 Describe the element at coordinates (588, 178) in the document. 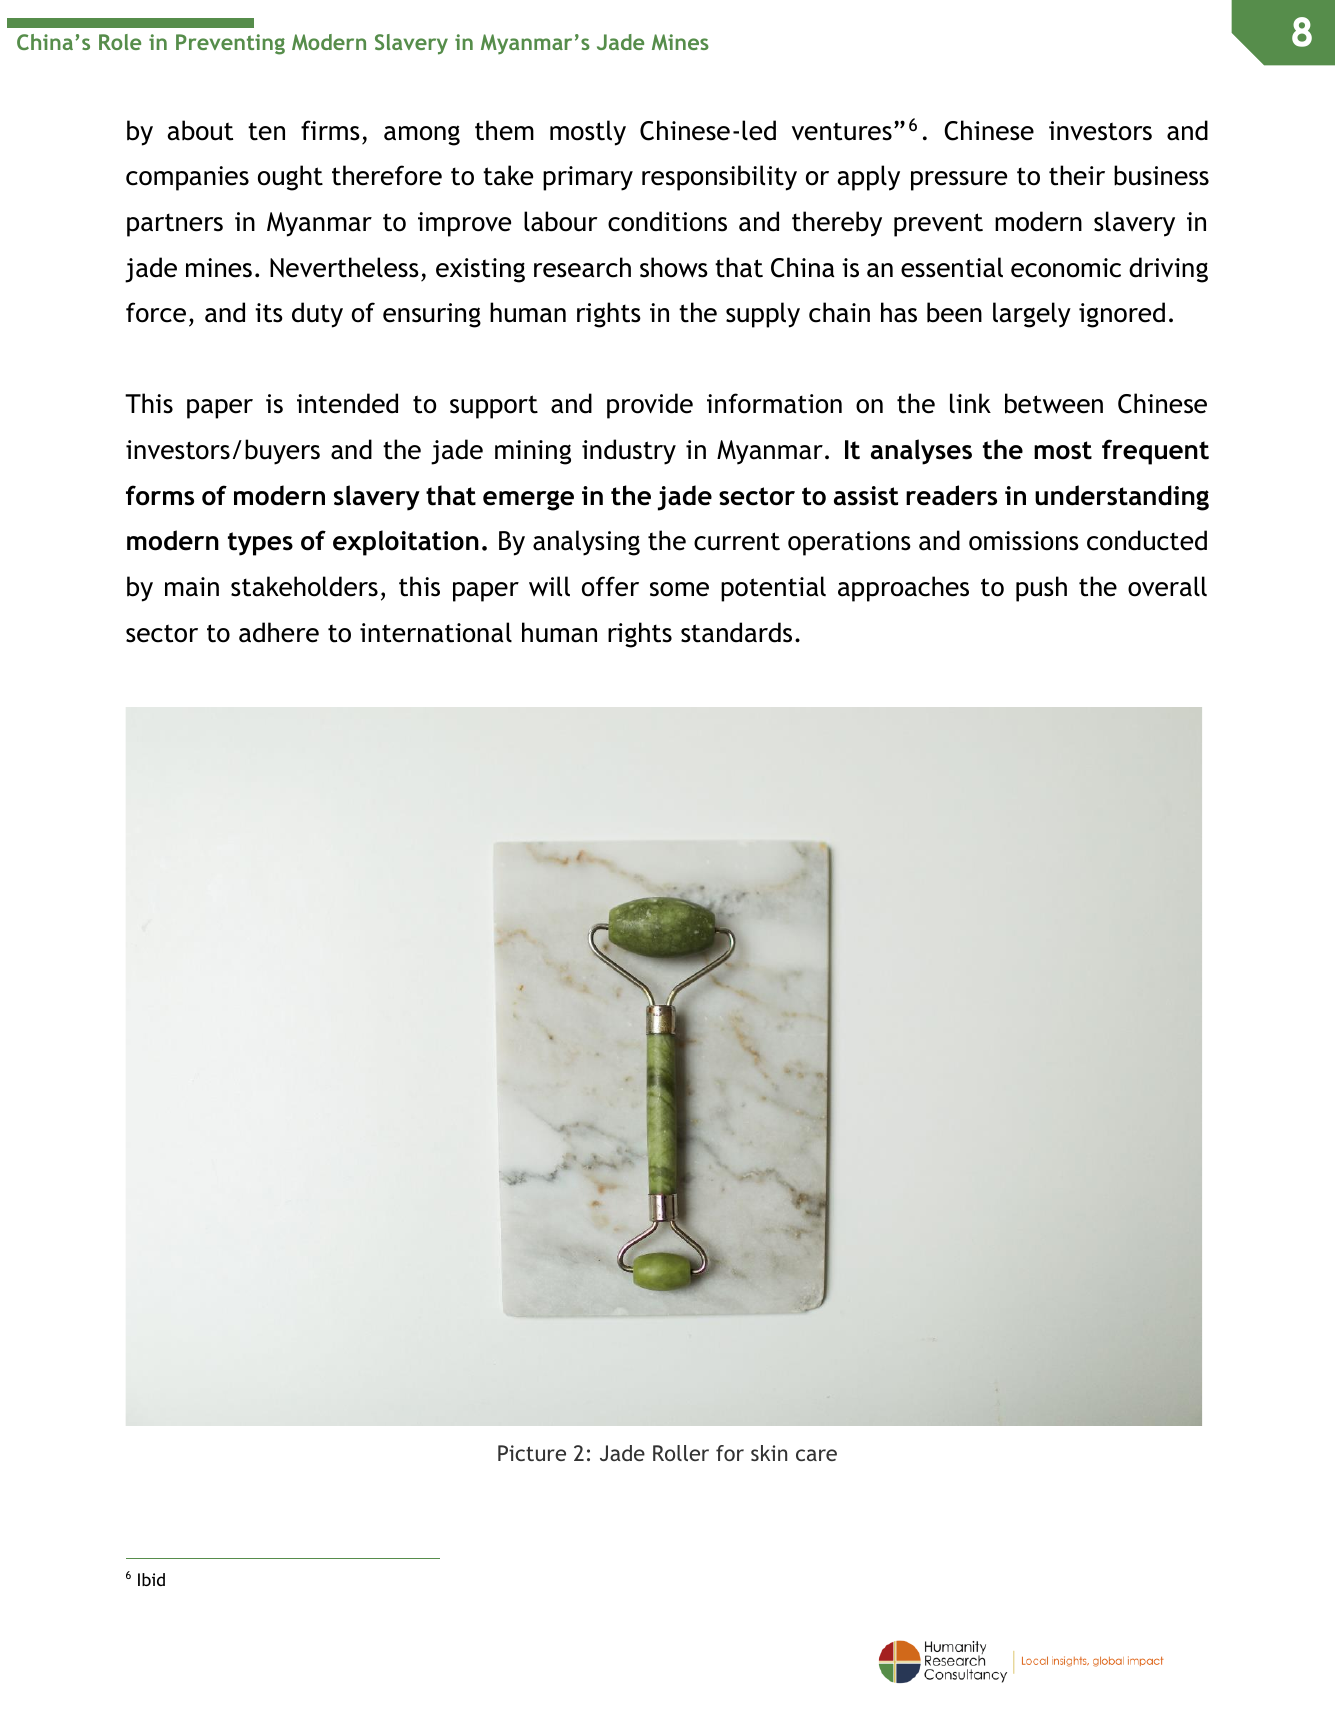

I see `primary` at that location.
